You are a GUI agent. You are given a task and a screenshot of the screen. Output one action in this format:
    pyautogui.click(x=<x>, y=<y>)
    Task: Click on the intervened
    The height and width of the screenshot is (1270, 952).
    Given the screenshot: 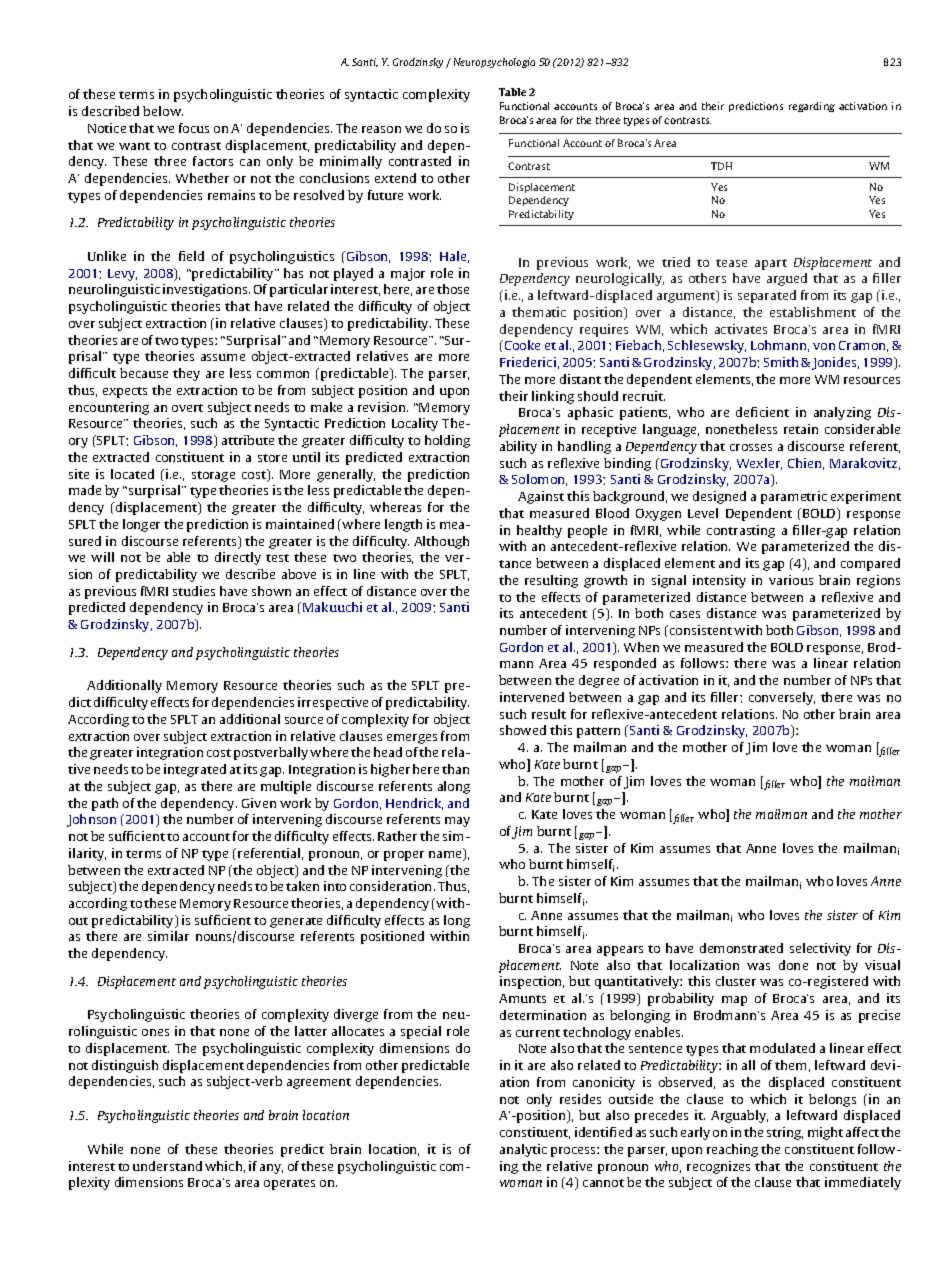 What is the action you would take?
    pyautogui.click(x=532, y=697)
